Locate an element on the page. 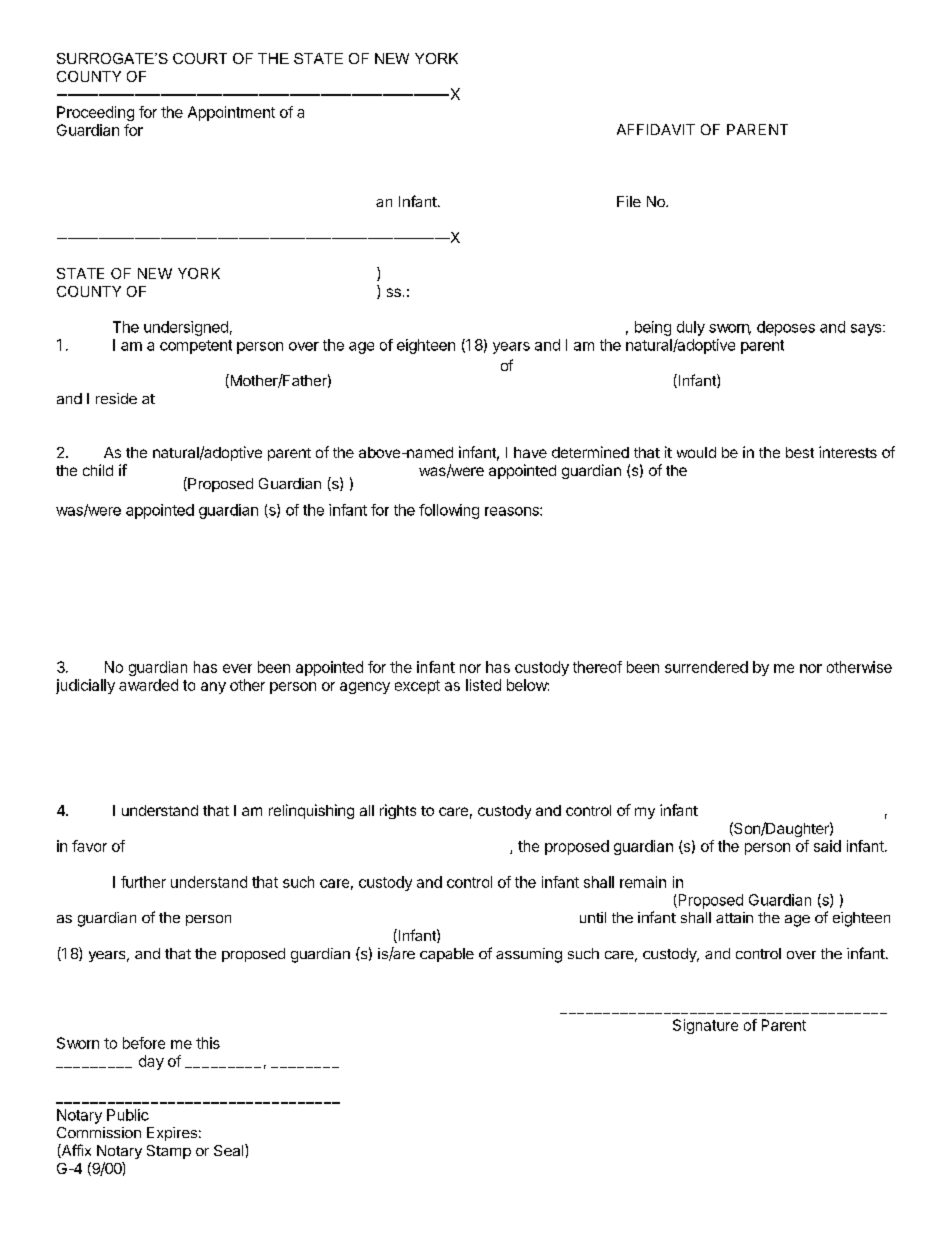  Expires is located at coordinates (172, 1134).
